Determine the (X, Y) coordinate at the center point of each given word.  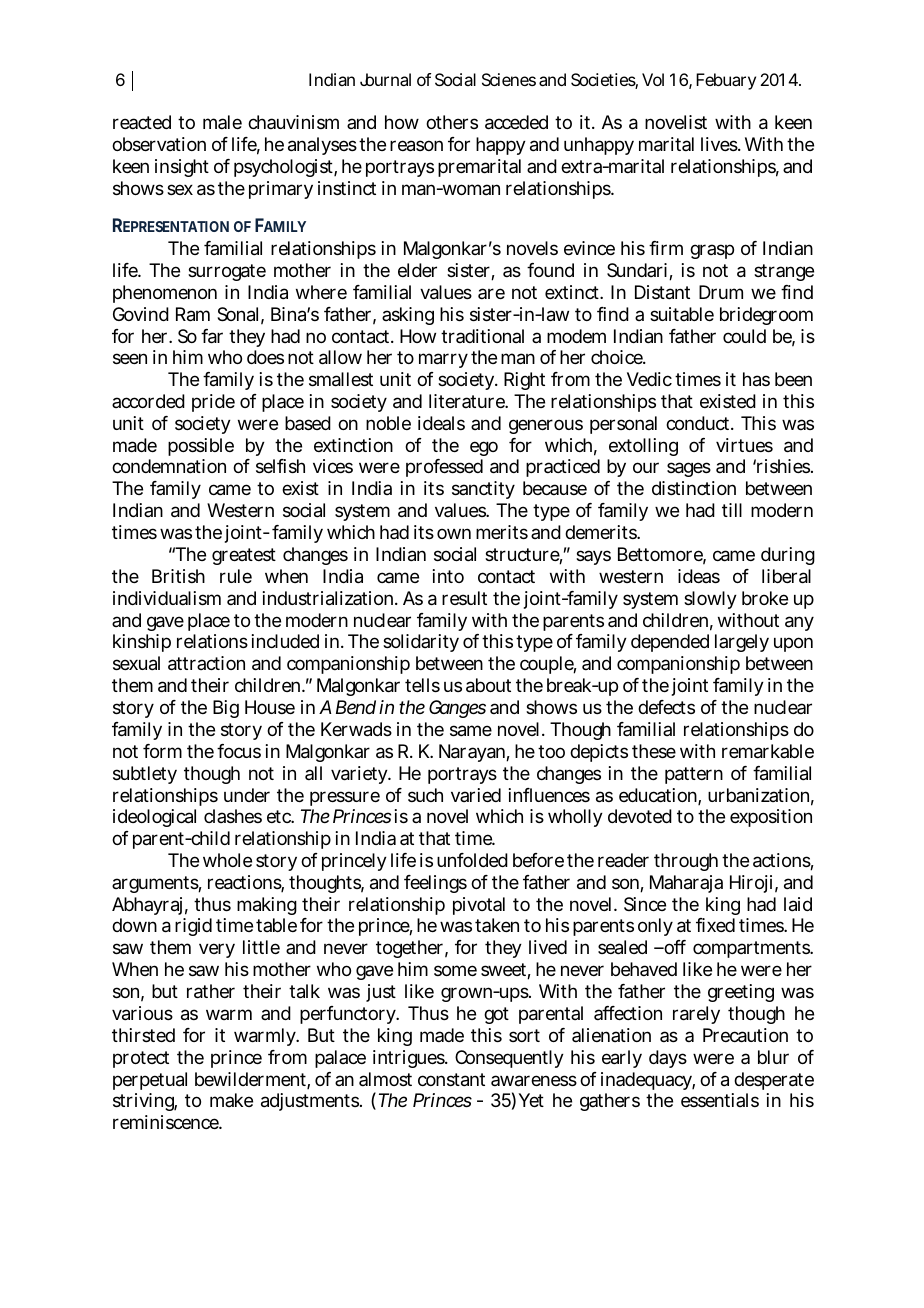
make (231, 1100)
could (744, 336)
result (464, 598)
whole (227, 860)
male (222, 122)
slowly (710, 600)
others (452, 122)
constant (451, 1080)
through (686, 862)
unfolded (472, 860)
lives (720, 144)
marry (443, 360)
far (212, 336)
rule (236, 576)
